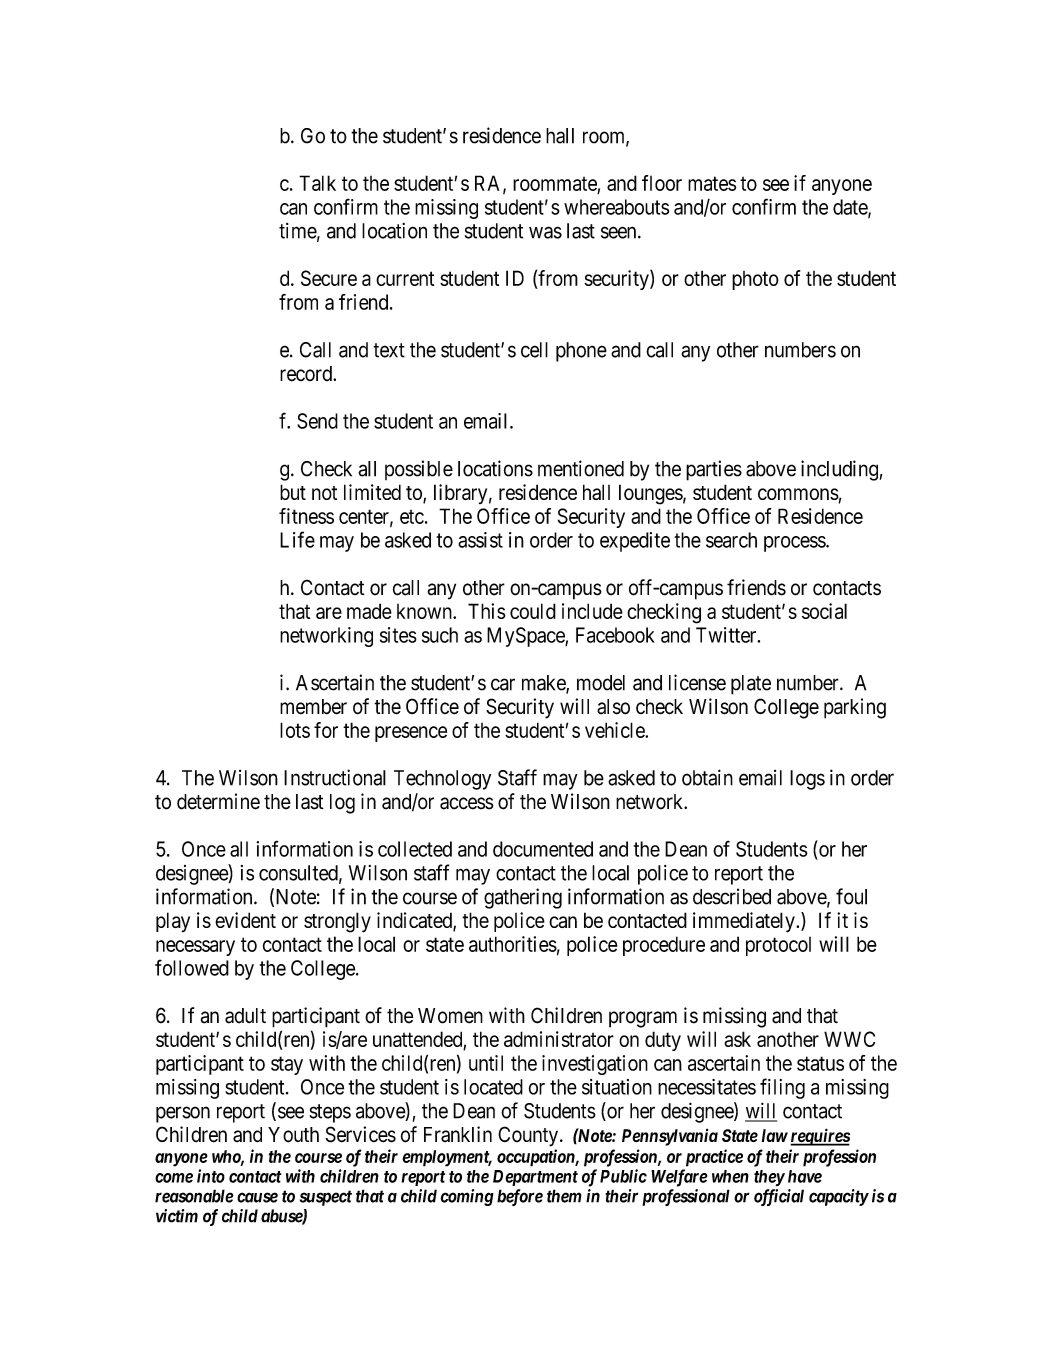  I want to click on before, so click(520, 1197).
